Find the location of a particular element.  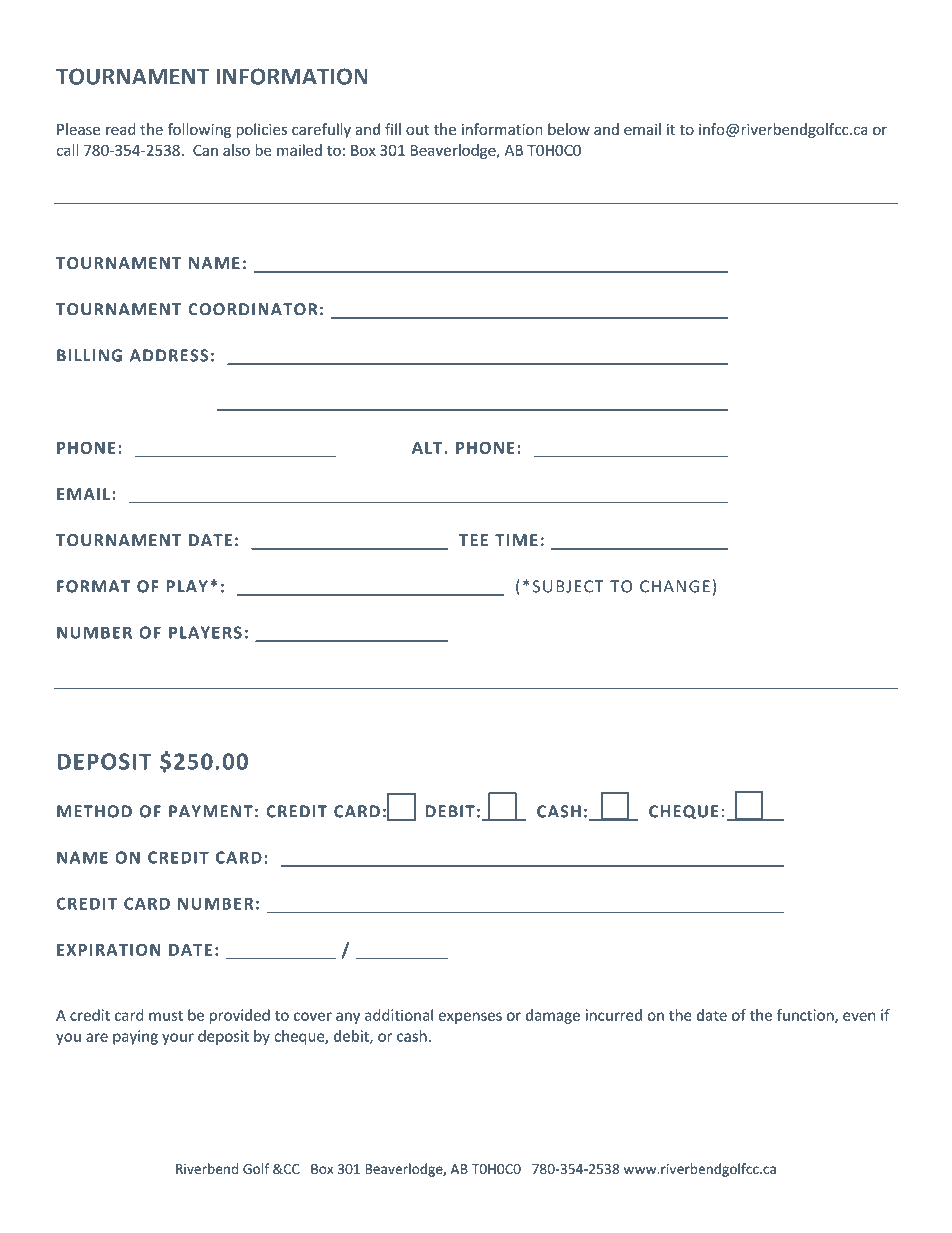

Can is located at coordinates (205, 150).
